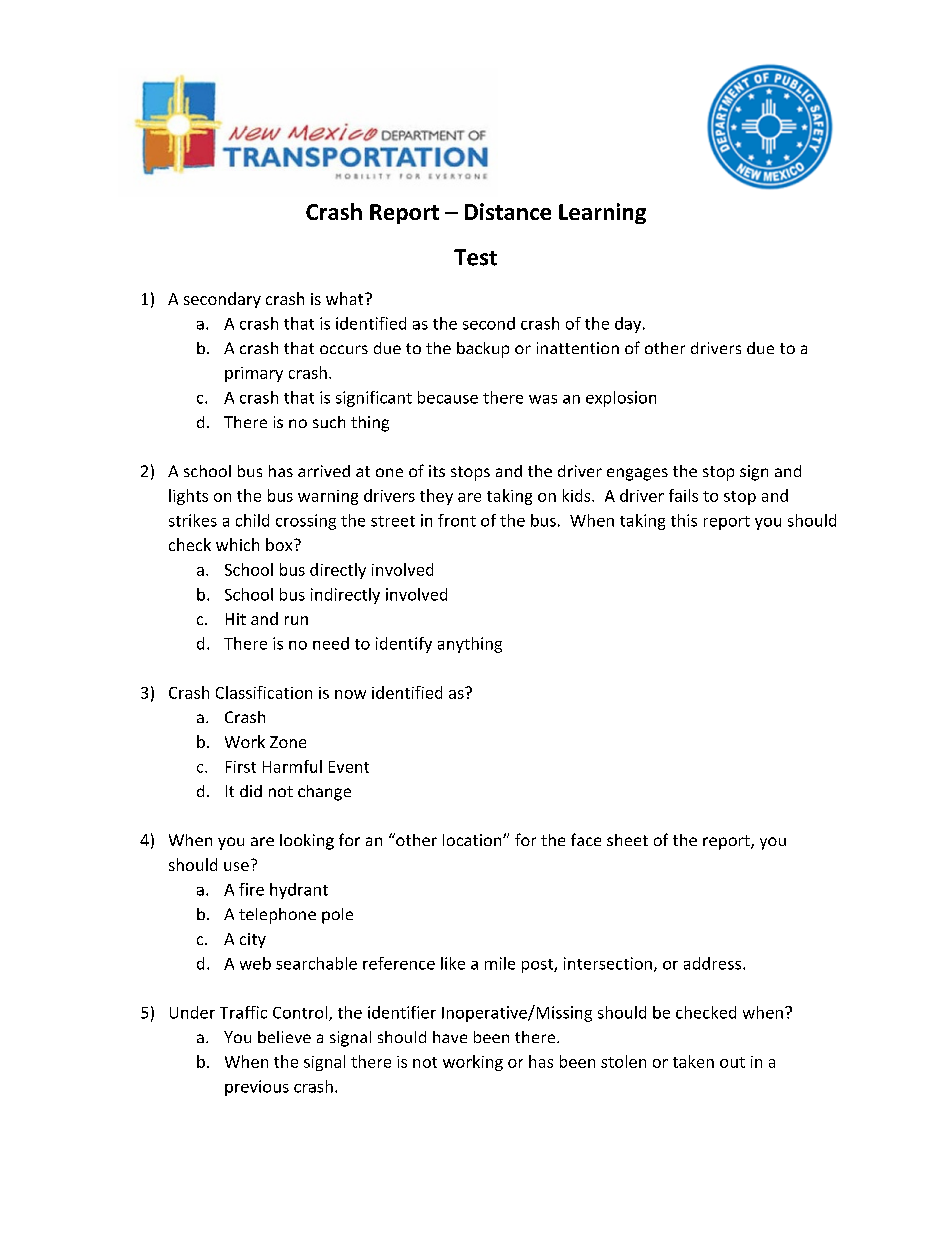 The image size is (952, 1233). Describe the element at coordinates (450, 1037) in the screenshot. I see `have` at that location.
